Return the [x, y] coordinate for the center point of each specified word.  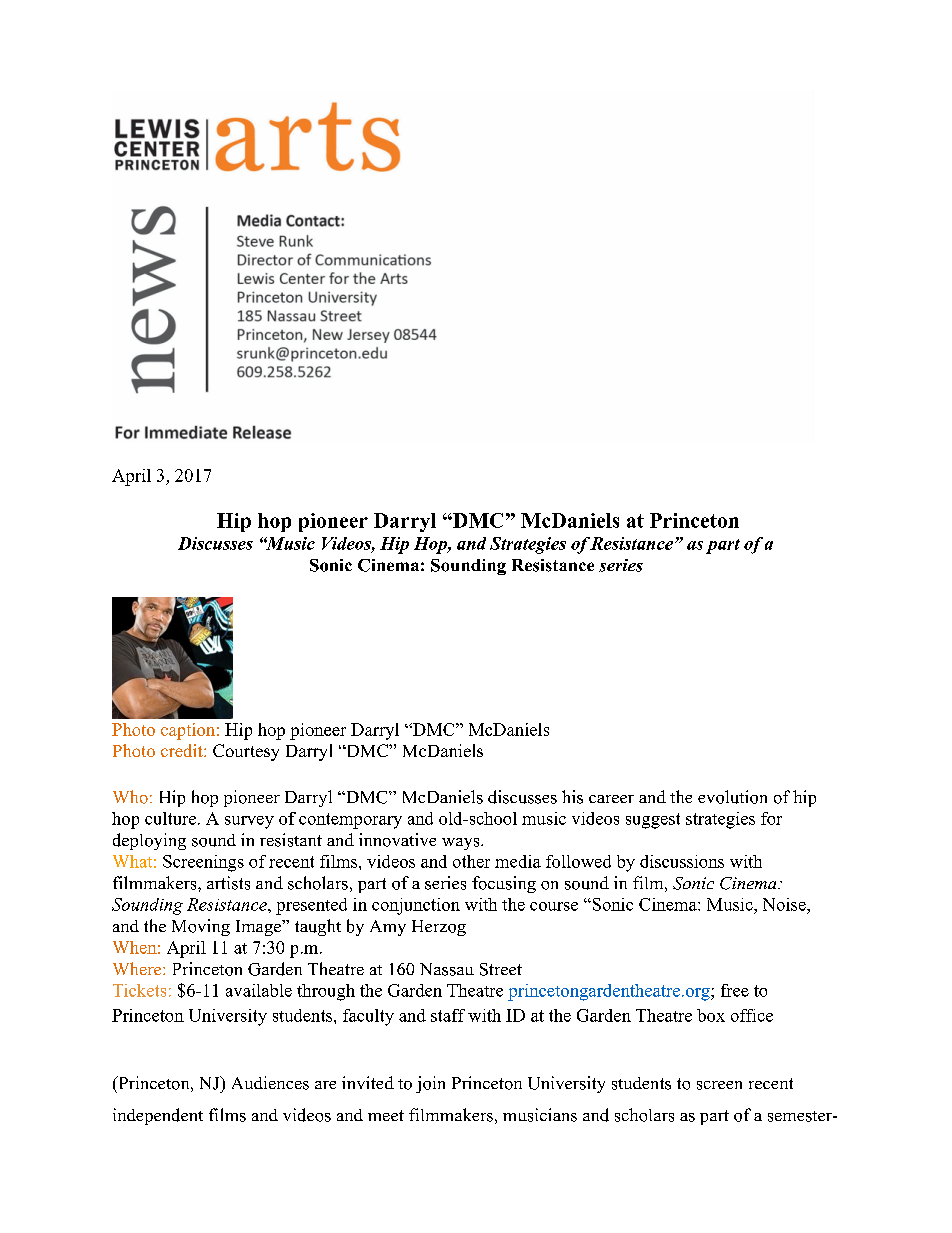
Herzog [439, 928]
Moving [201, 927]
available [259, 990]
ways [462, 844]
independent [158, 1116]
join [430, 1084]
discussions [682, 861]
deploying [149, 841]
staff [448, 1015]
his [572, 797]
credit [183, 750]
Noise [785, 904]
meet [386, 1115]
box [711, 1015]
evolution [732, 797]
